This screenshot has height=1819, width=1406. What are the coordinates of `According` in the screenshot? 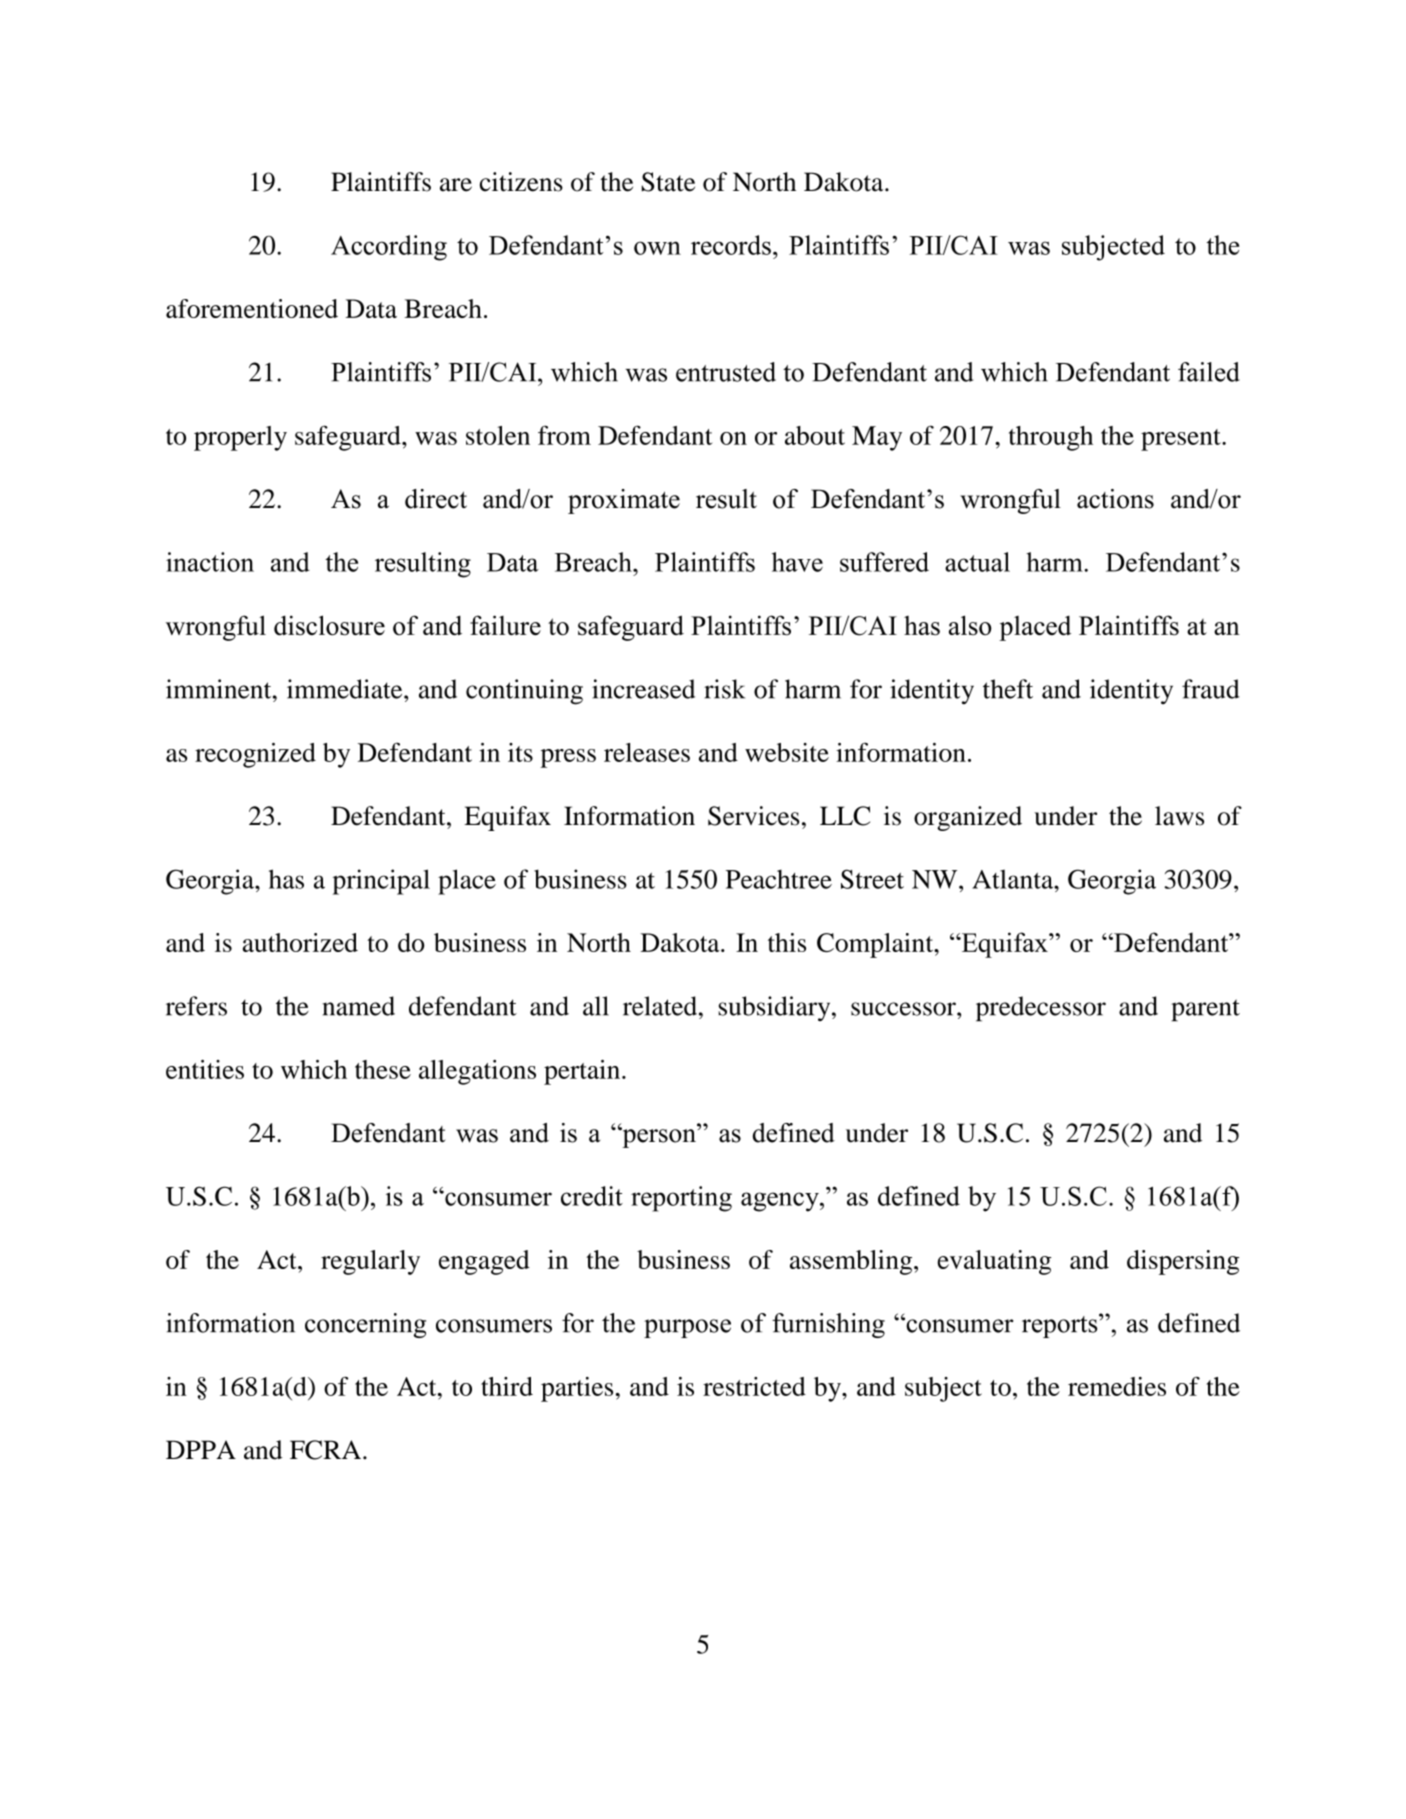 It's located at (389, 248).
